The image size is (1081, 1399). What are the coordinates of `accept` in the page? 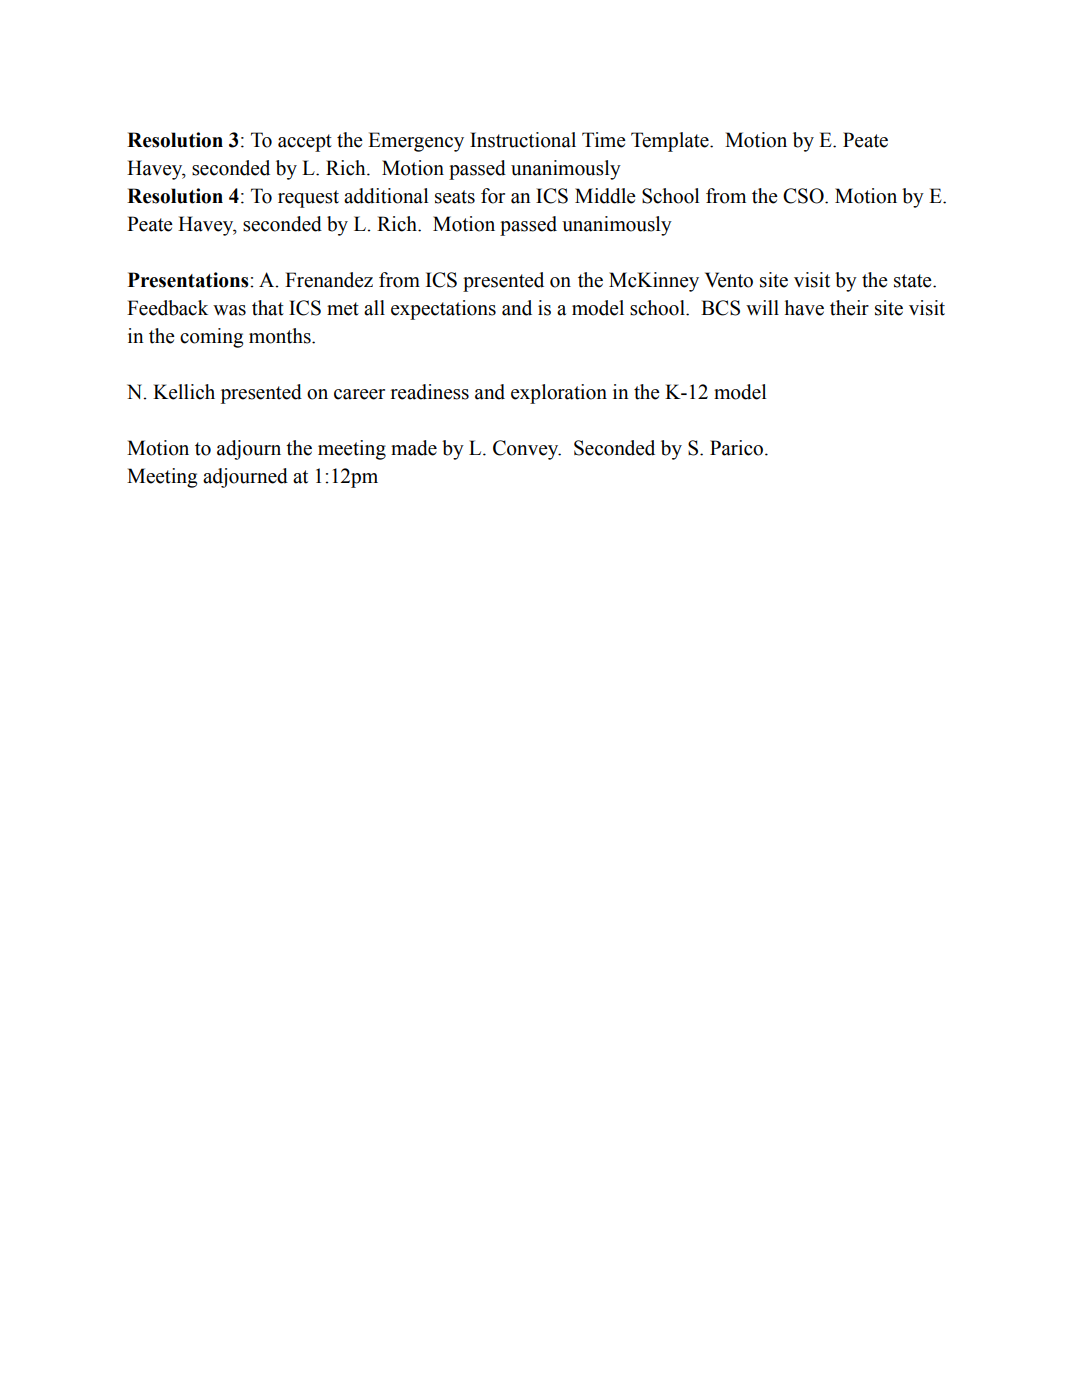 It's located at (305, 143).
